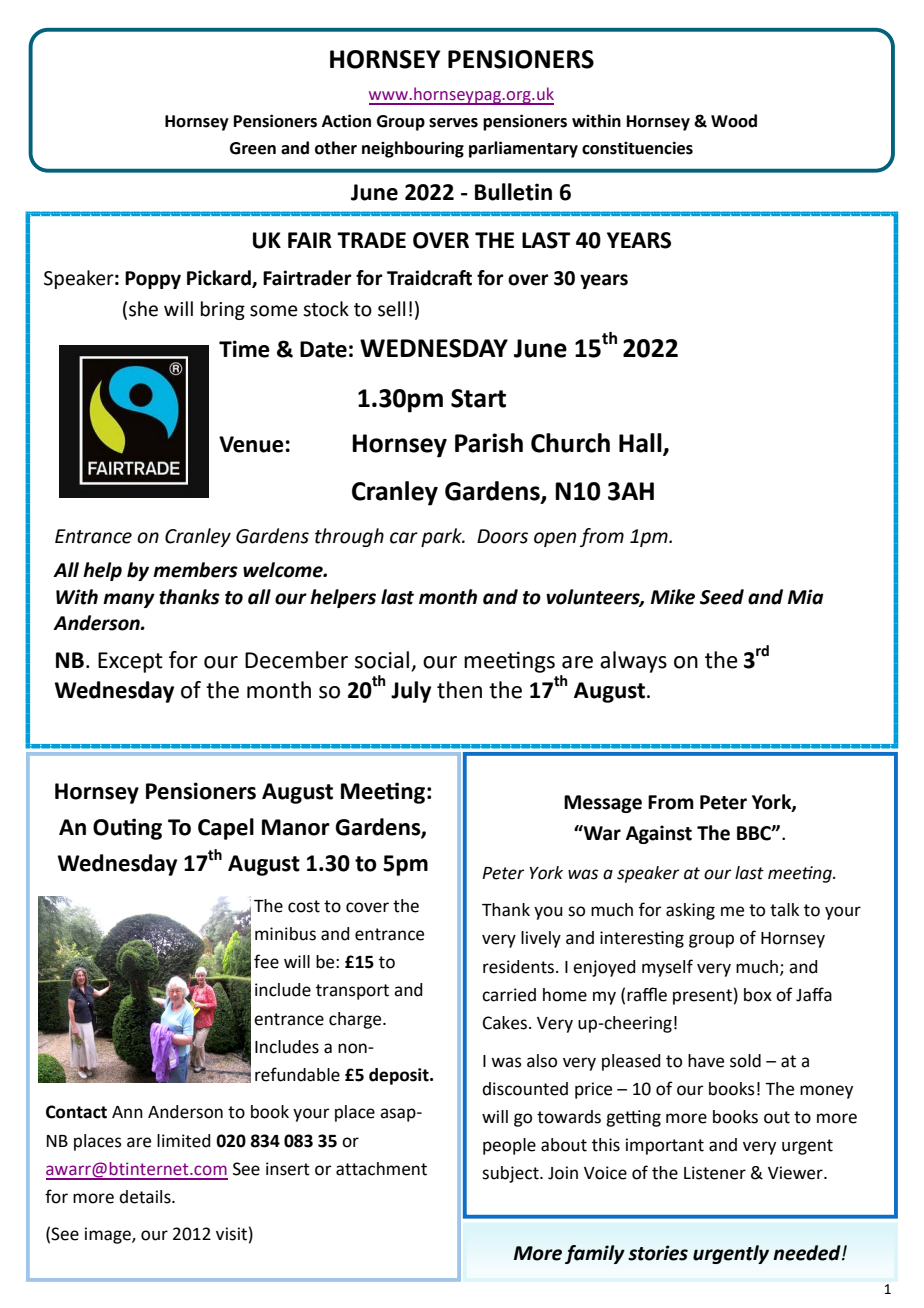 Image resolution: width=924 pixels, height=1308 pixels. What do you see at coordinates (130, 662) in the screenshot?
I see `Except` at bounding box center [130, 662].
